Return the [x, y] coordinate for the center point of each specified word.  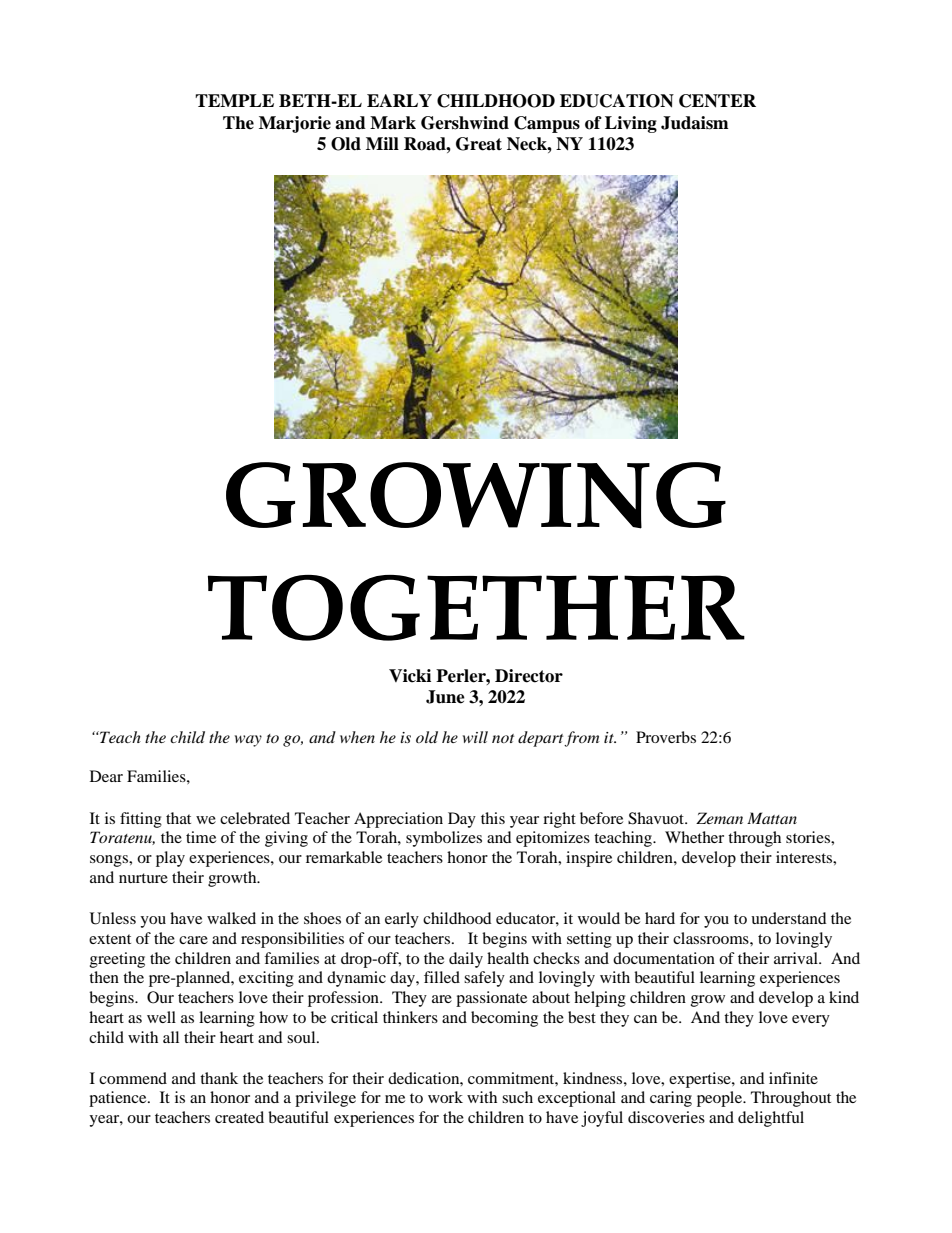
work [445, 1097]
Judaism [695, 123]
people [721, 1099]
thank [219, 1078]
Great [479, 144]
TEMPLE [234, 100]
